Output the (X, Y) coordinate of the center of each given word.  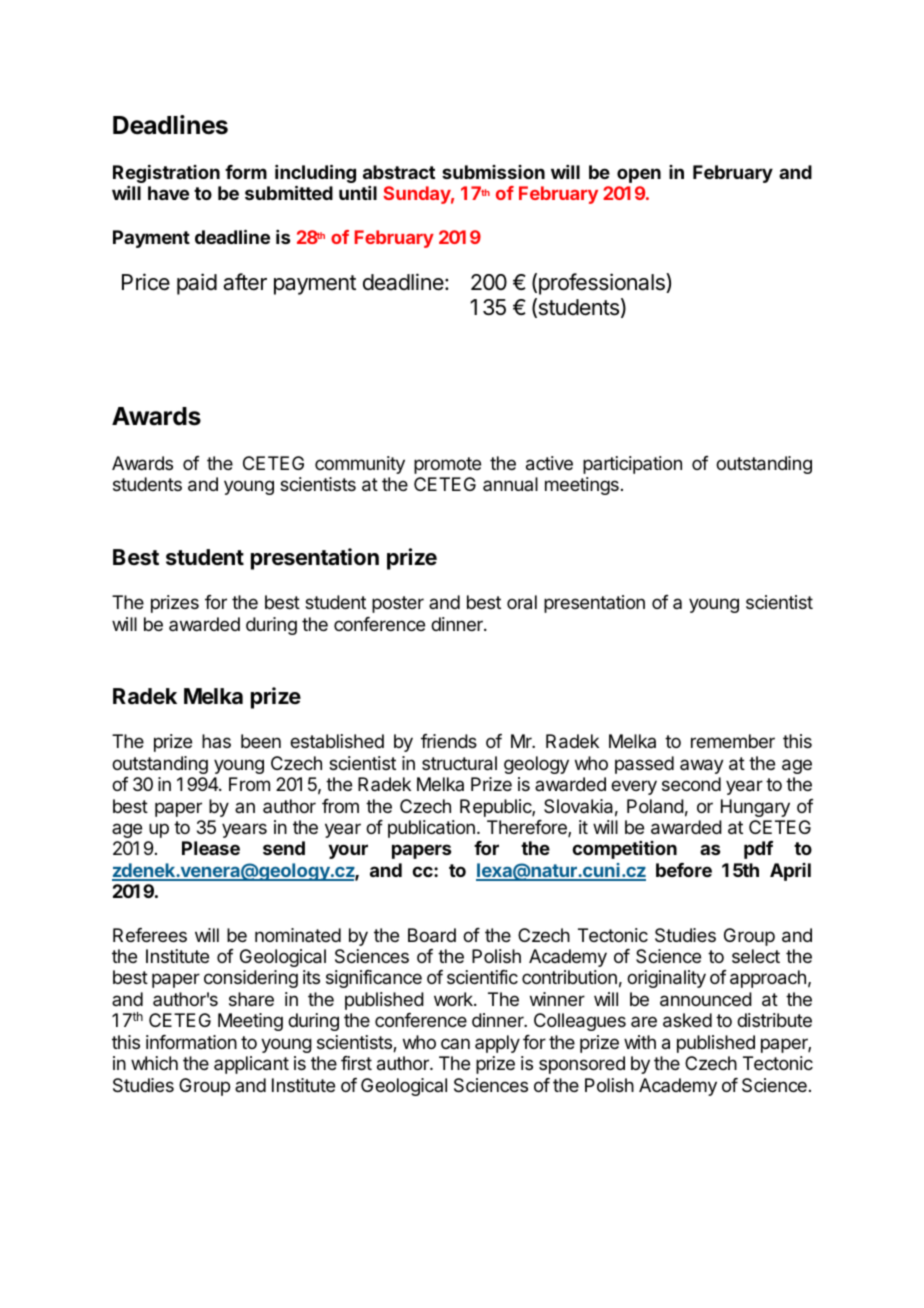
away (702, 766)
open (639, 175)
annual (510, 484)
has (216, 741)
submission (493, 172)
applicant (251, 1065)
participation (632, 465)
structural (459, 763)
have (168, 193)
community (360, 465)
